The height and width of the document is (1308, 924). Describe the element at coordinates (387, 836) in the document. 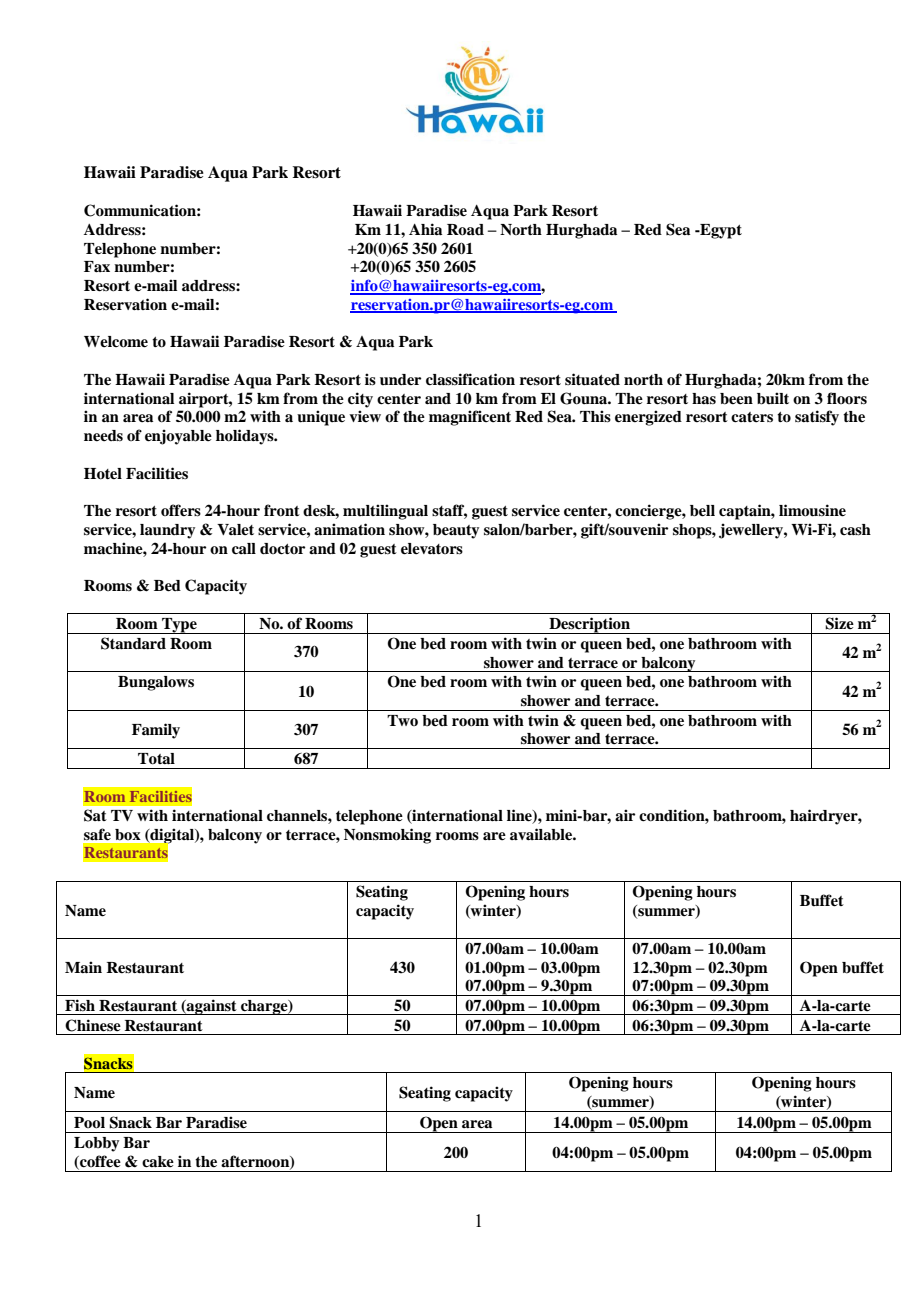

I see `Nonsmoking` at that location.
